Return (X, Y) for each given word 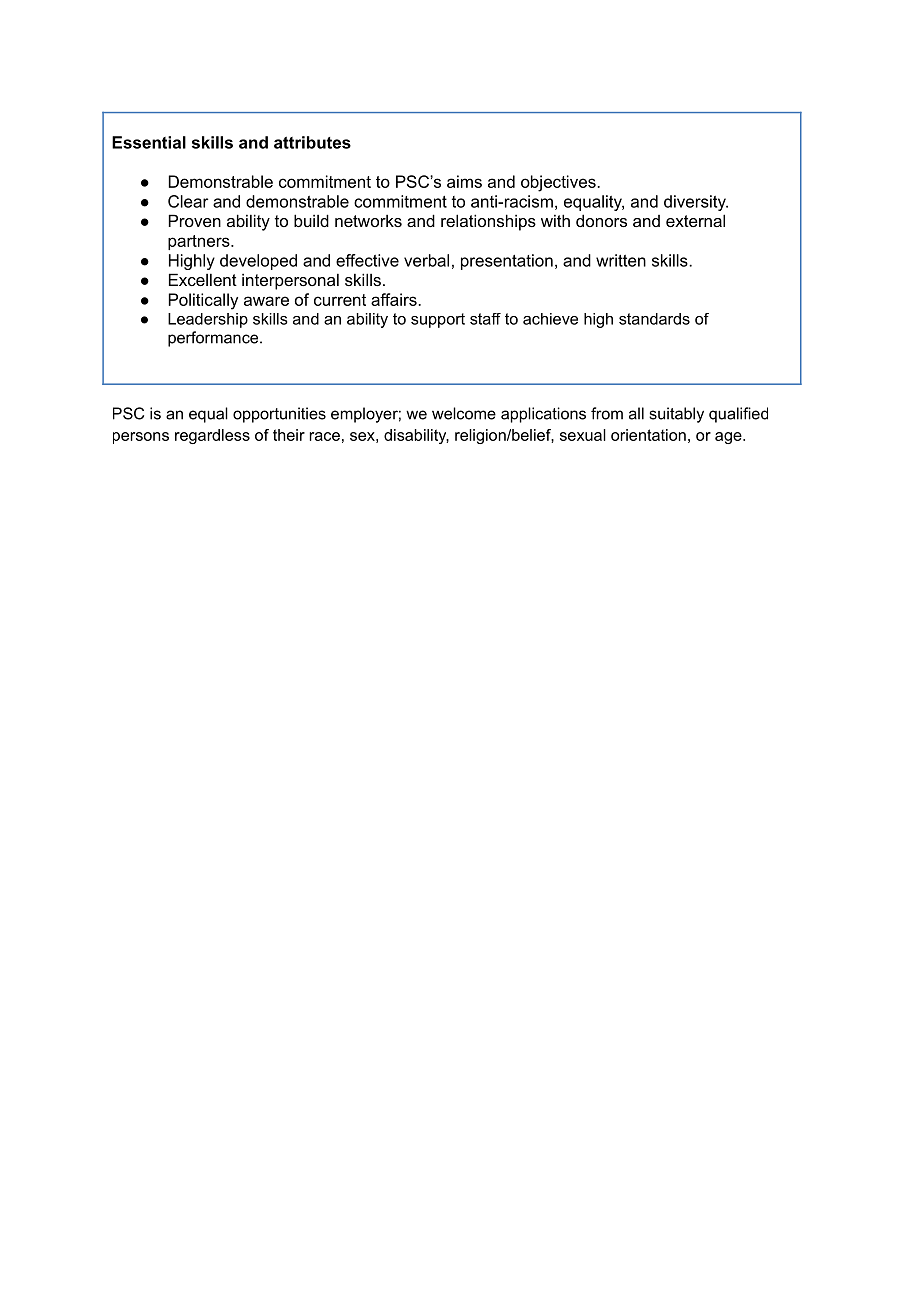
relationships (488, 222)
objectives (559, 183)
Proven (195, 220)
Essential (149, 142)
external (695, 220)
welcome (464, 413)
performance (214, 339)
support (438, 320)
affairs (395, 299)
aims (464, 181)
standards (654, 319)
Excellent (203, 279)
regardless (212, 436)
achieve (550, 319)
